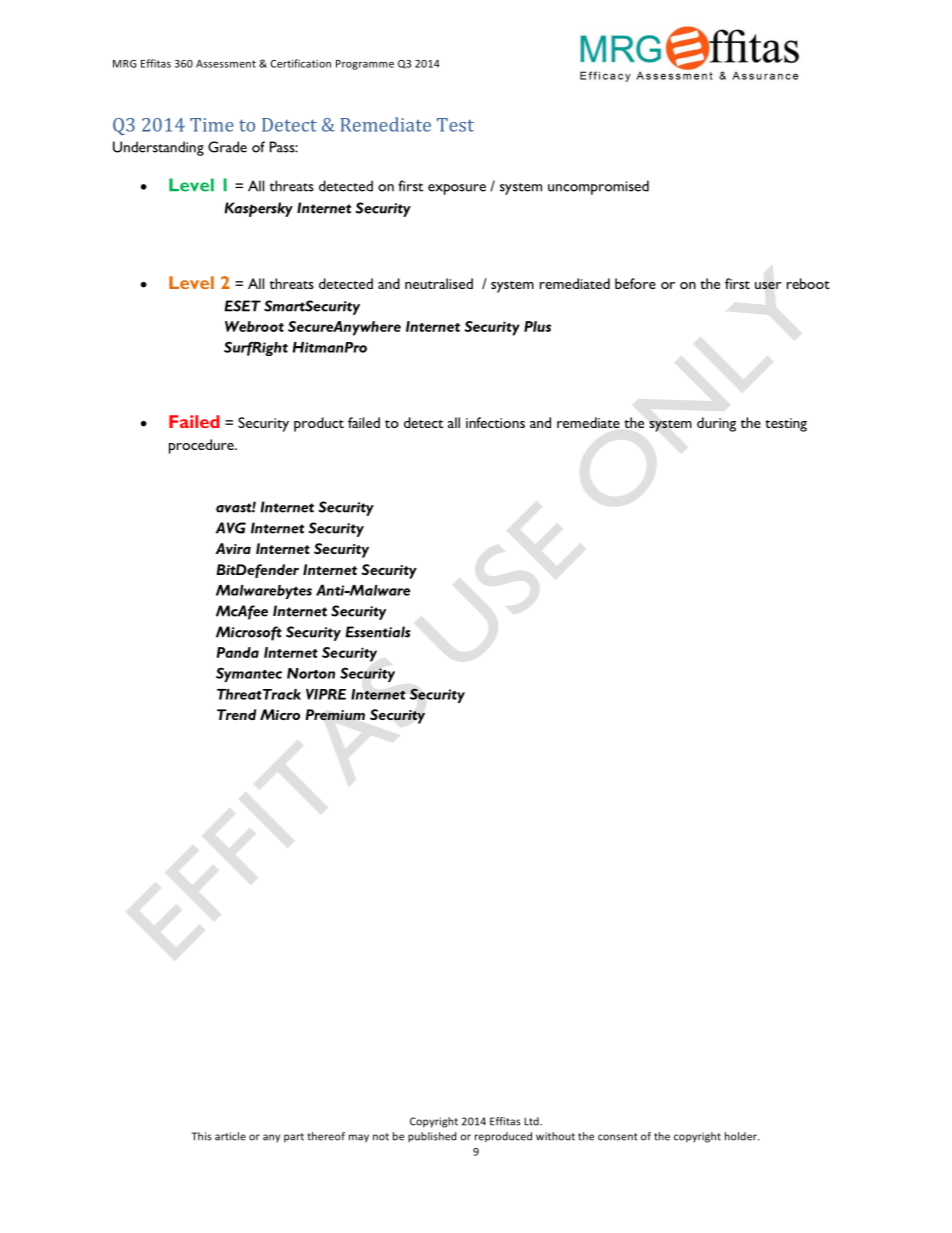  I want to click on Panda, so click(238, 652).
